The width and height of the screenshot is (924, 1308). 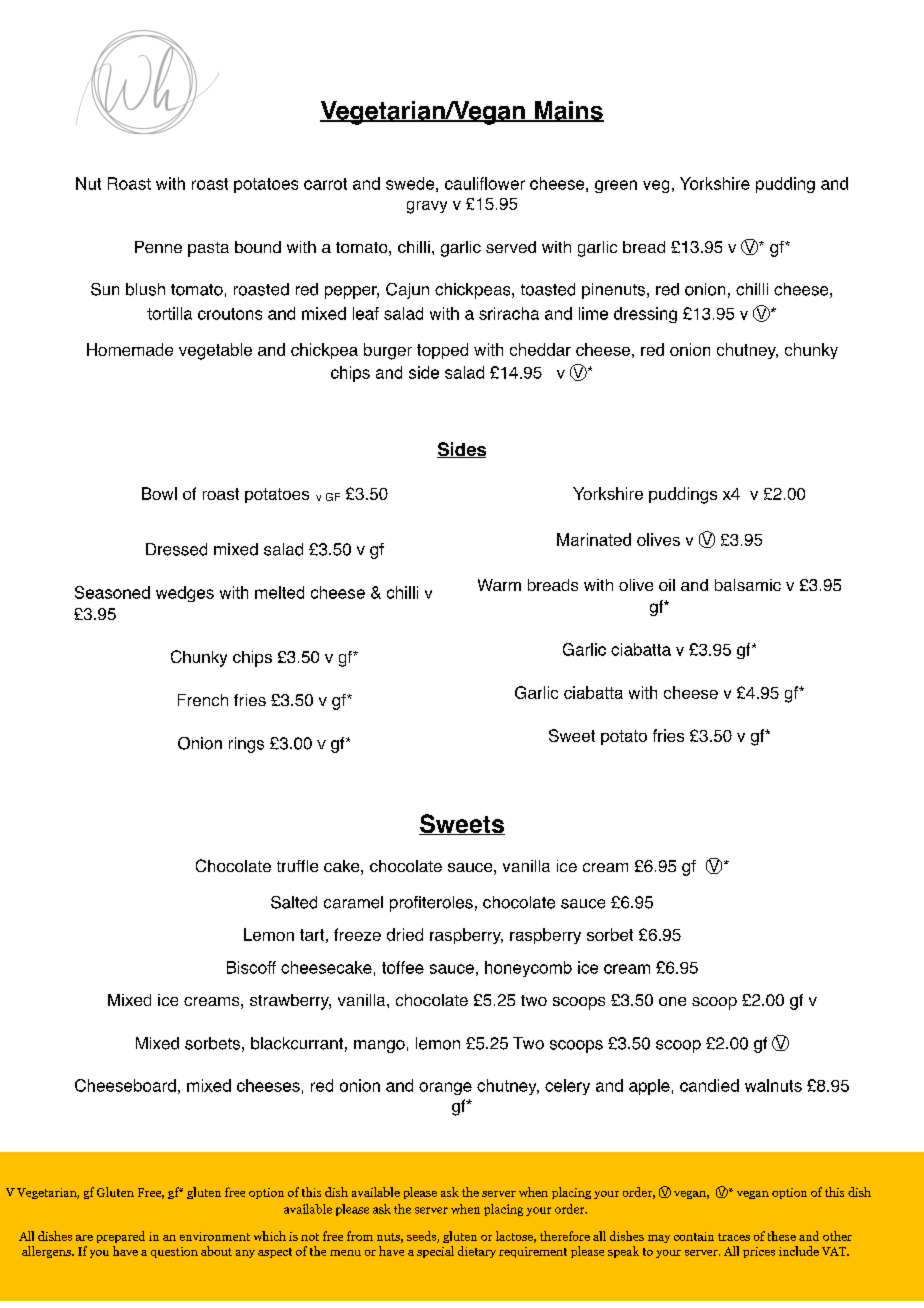 What do you see at coordinates (499, 585) in the screenshot?
I see `Warm` at bounding box center [499, 585].
